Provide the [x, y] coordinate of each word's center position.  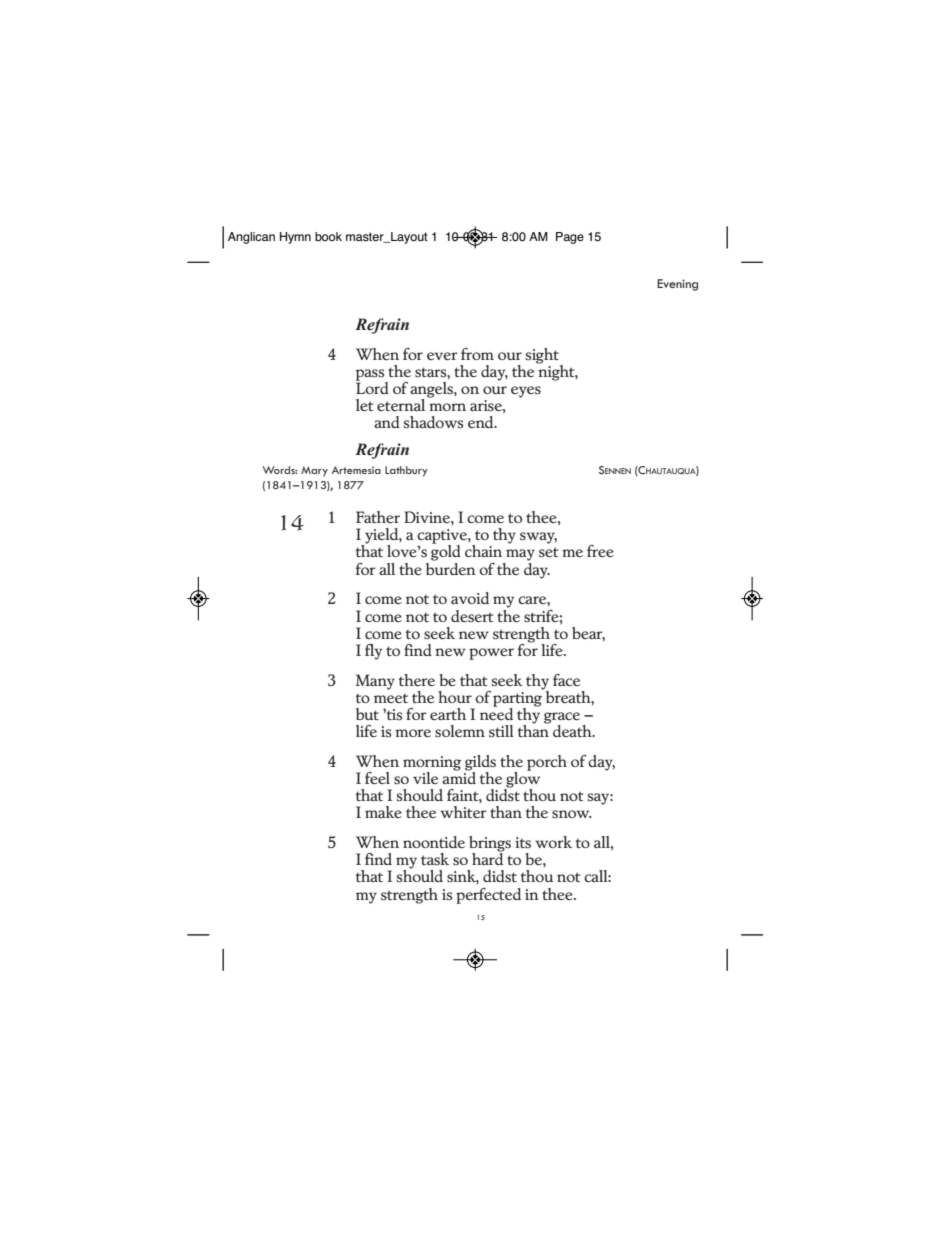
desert [472, 616]
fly [373, 652]
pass [371, 376]
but [367, 714]
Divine [428, 517]
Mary [314, 471]
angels [432, 389]
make [383, 812]
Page [570, 238]
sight [543, 357]
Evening [677, 285]
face [566, 680]
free [600, 551]
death [573, 731]
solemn [460, 731]
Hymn [295, 238]
